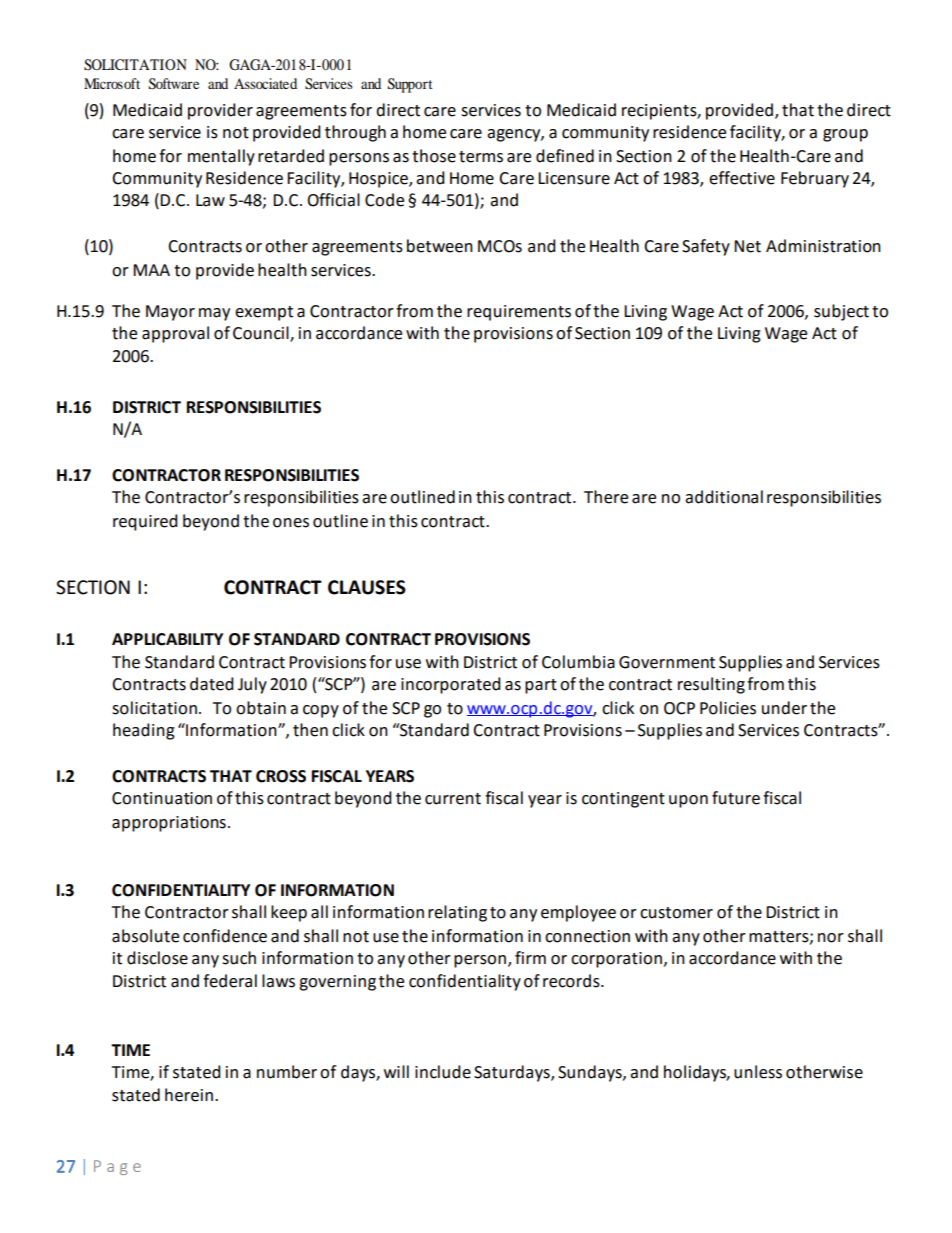  Describe the element at coordinates (367, 587) in the screenshot. I see `CLAUSES` at that location.
